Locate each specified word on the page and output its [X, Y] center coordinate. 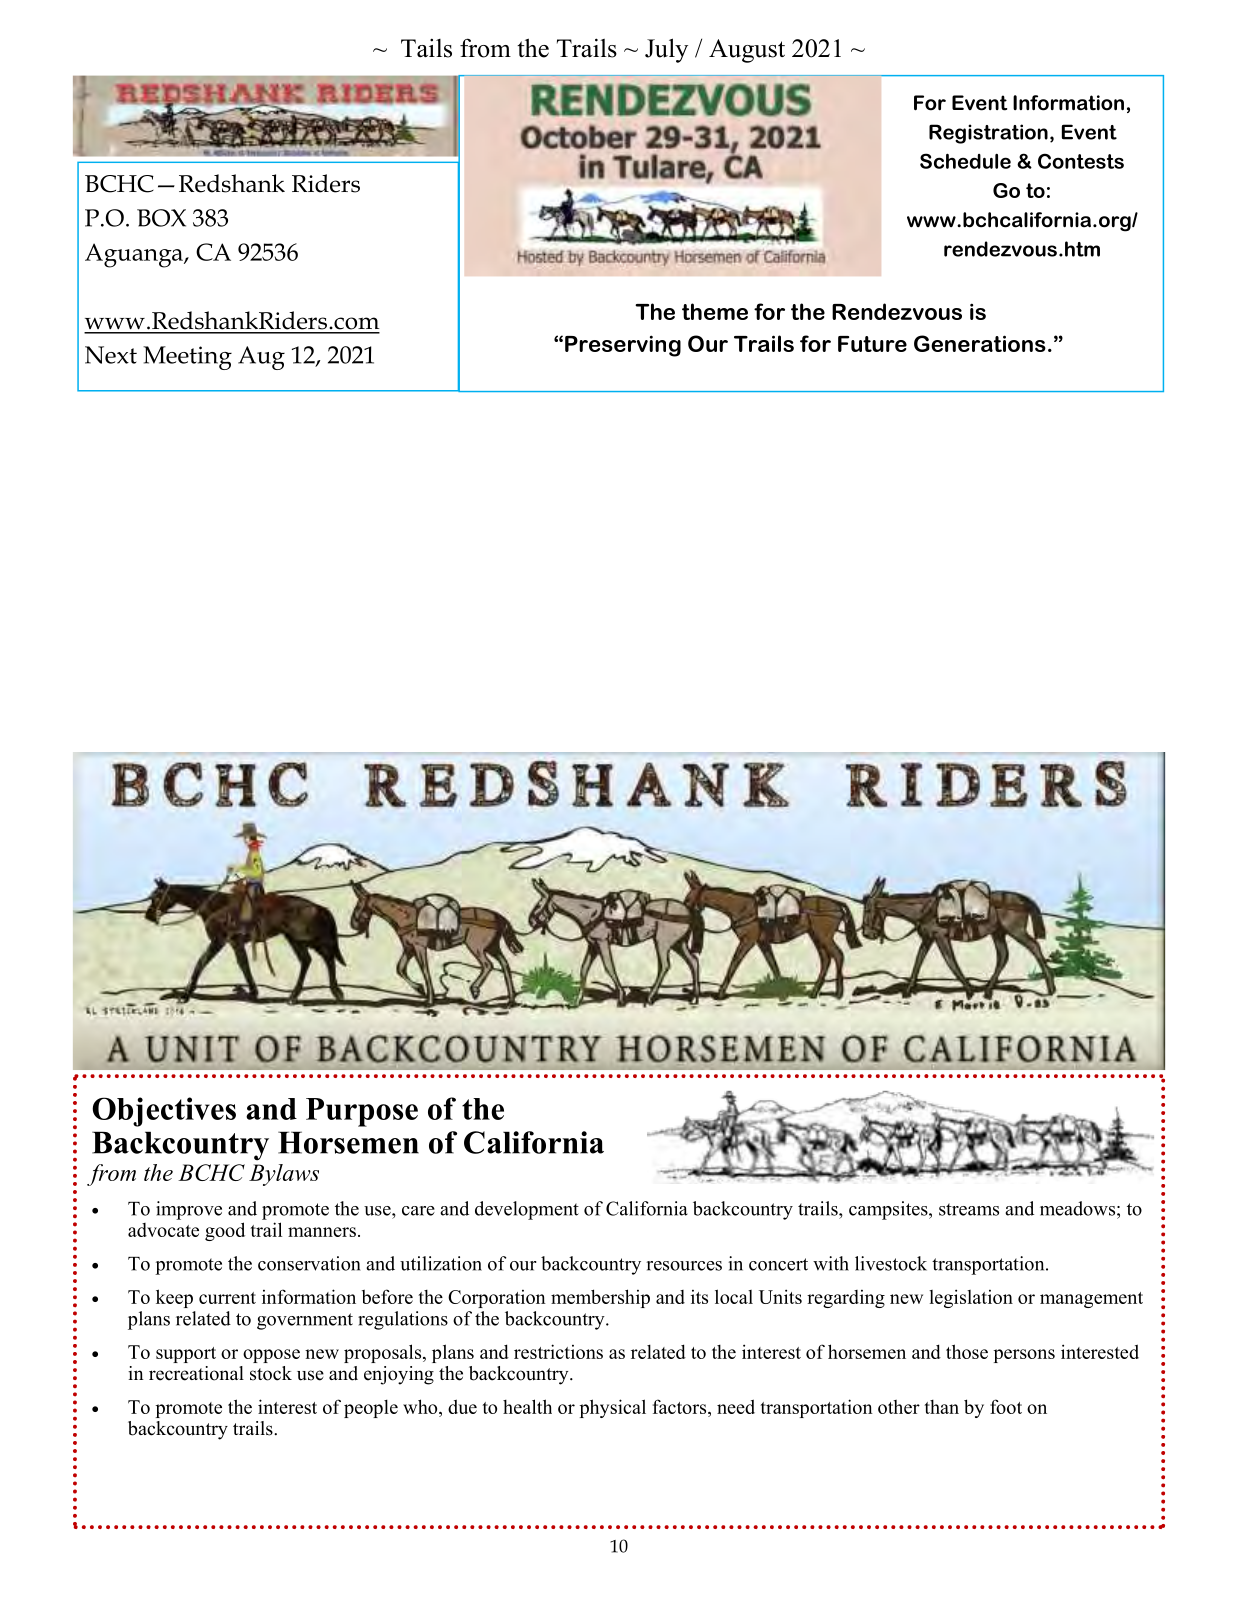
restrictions [558, 1351]
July [666, 50]
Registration [988, 134]
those [967, 1351]
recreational [196, 1373]
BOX [161, 218]
